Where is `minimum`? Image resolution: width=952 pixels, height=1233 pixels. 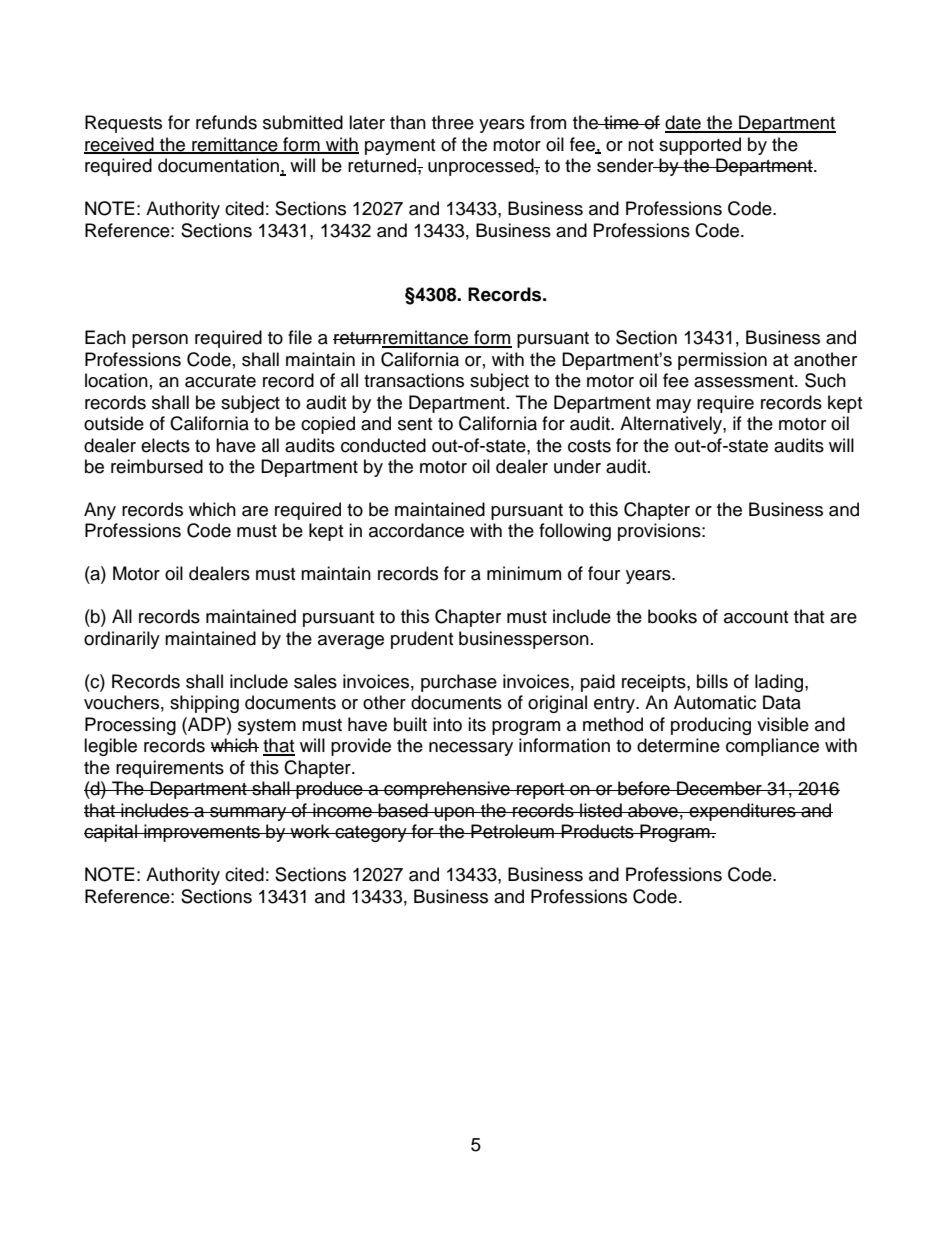 minimum is located at coordinates (524, 573).
